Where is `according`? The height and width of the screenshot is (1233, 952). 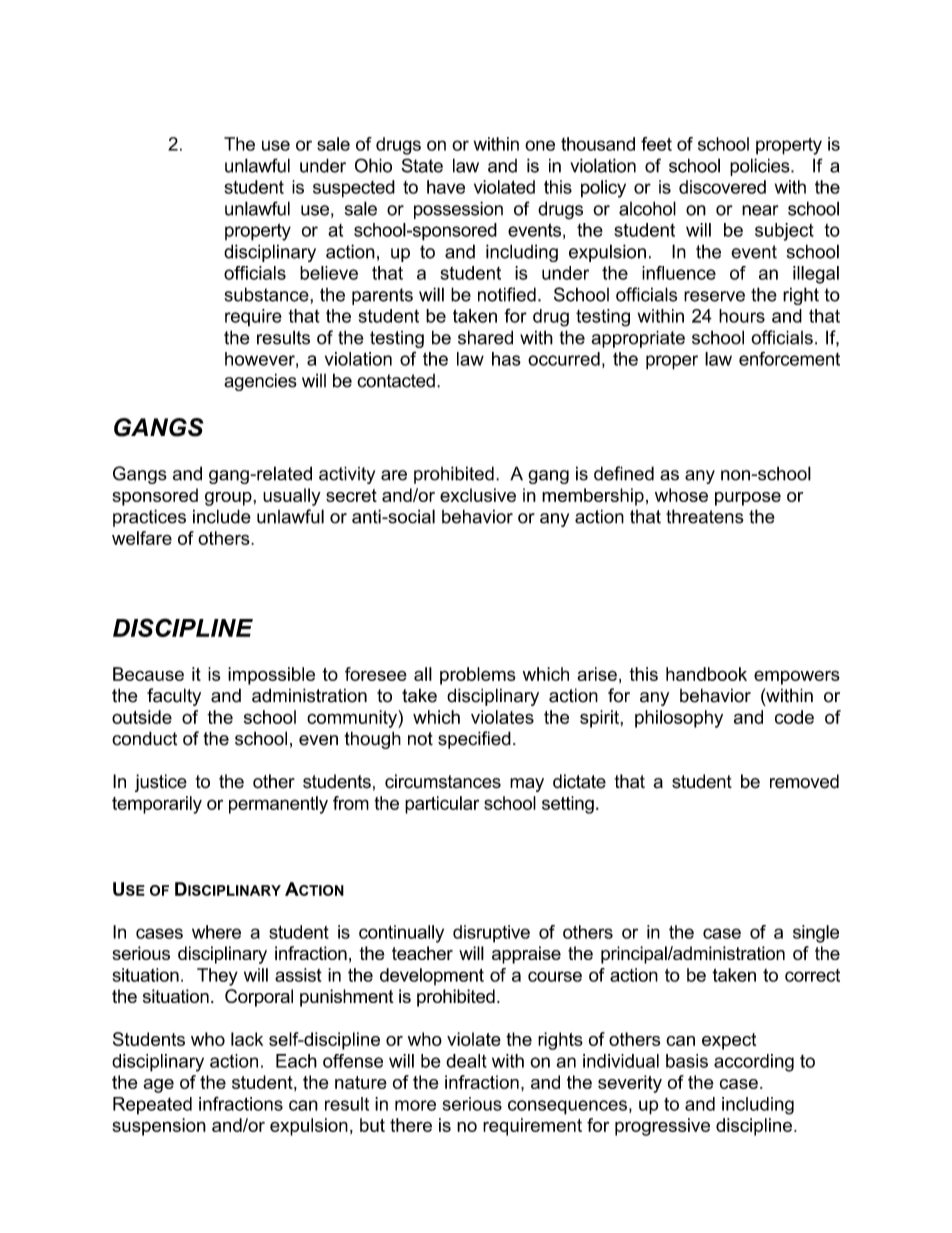
according is located at coordinates (754, 1063).
